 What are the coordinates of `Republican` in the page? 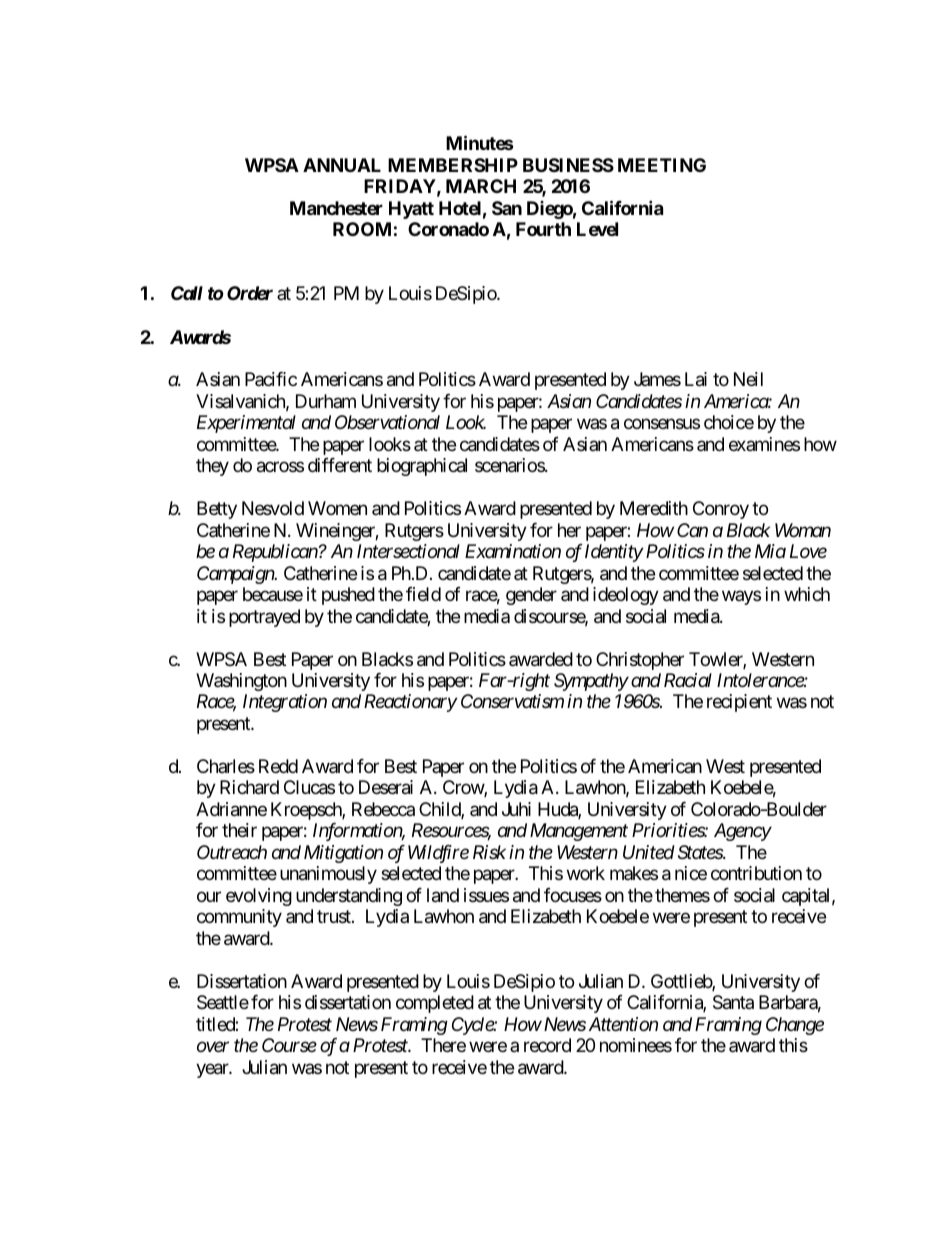 It's located at (276, 553).
